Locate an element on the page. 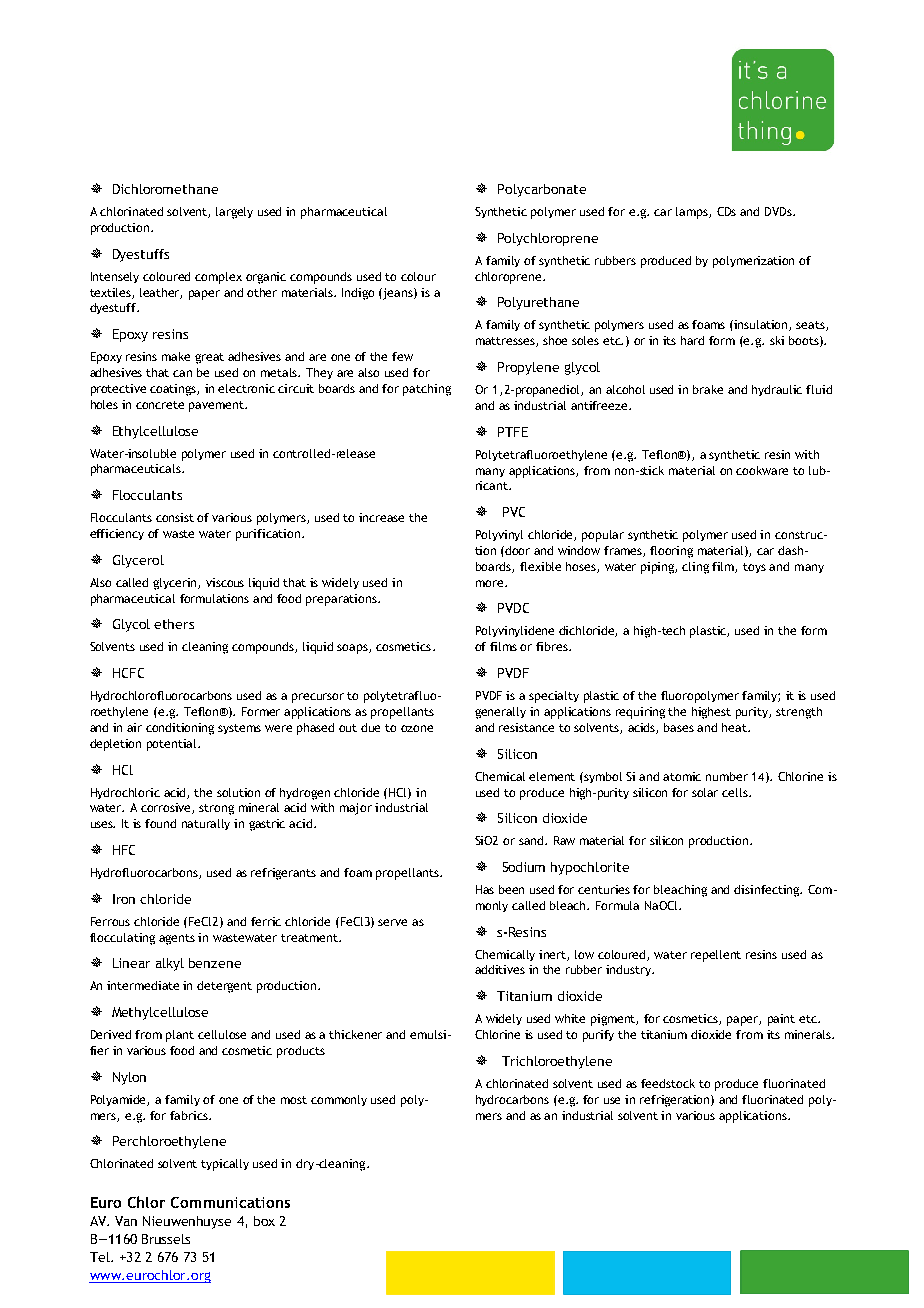  Brussels is located at coordinates (166, 1239).
